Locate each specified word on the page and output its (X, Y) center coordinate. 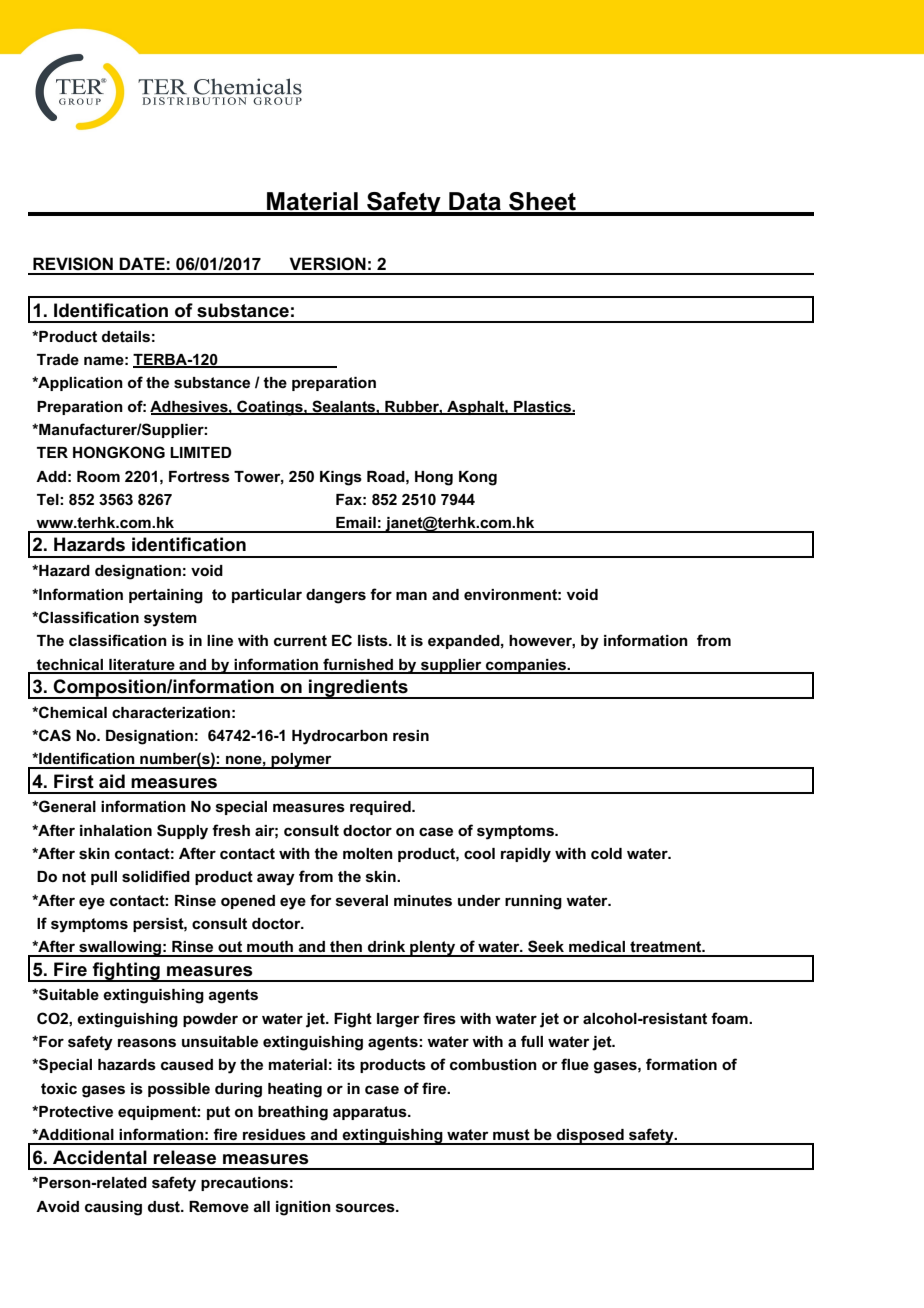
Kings (341, 478)
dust (165, 1207)
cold (606, 853)
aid (112, 781)
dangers (336, 596)
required (381, 808)
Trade (58, 359)
